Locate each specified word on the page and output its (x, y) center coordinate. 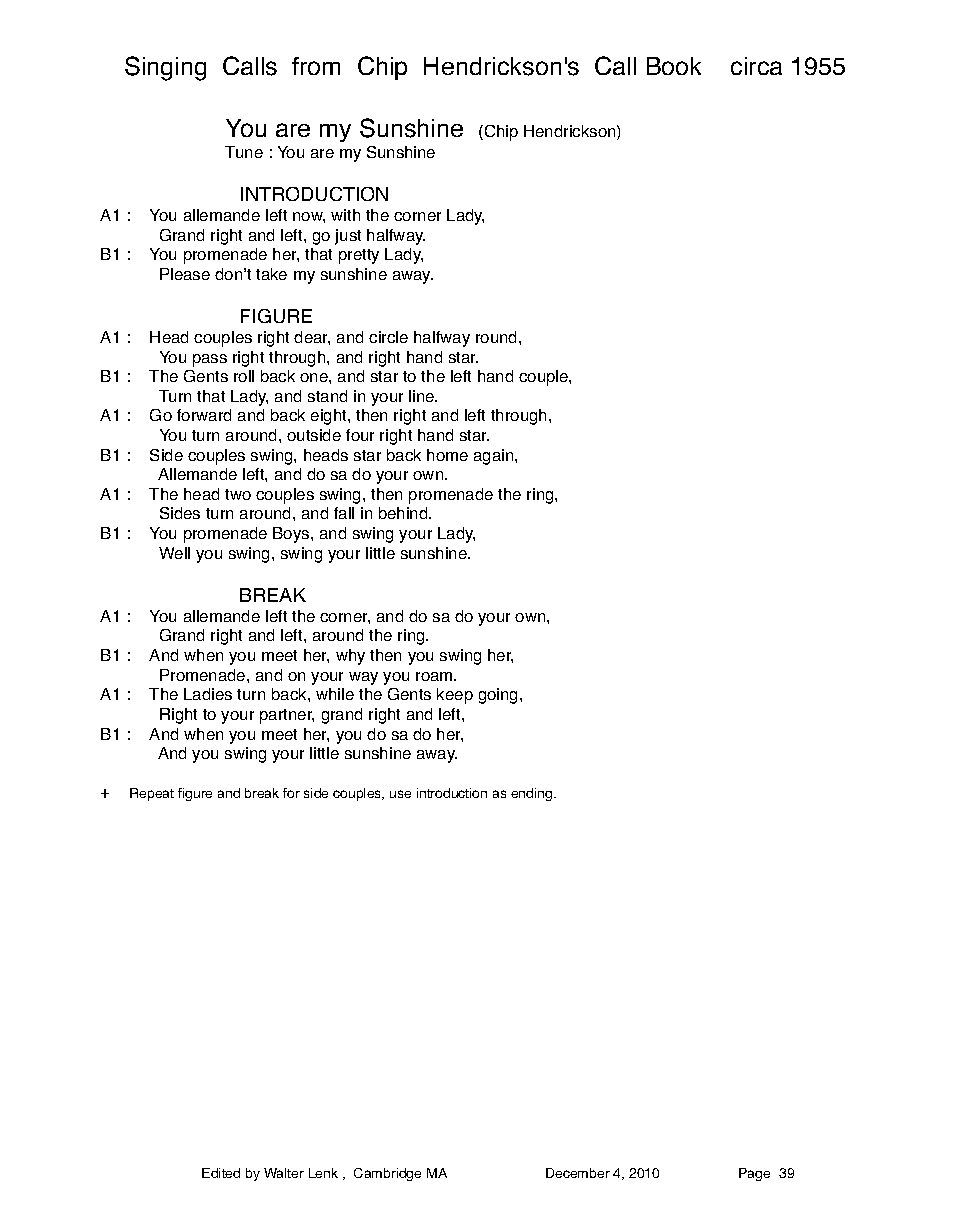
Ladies (208, 694)
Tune (244, 152)
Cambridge (387, 1174)
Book (674, 66)
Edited (221, 1173)
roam (435, 676)
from (316, 66)
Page (754, 1174)
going (500, 696)
